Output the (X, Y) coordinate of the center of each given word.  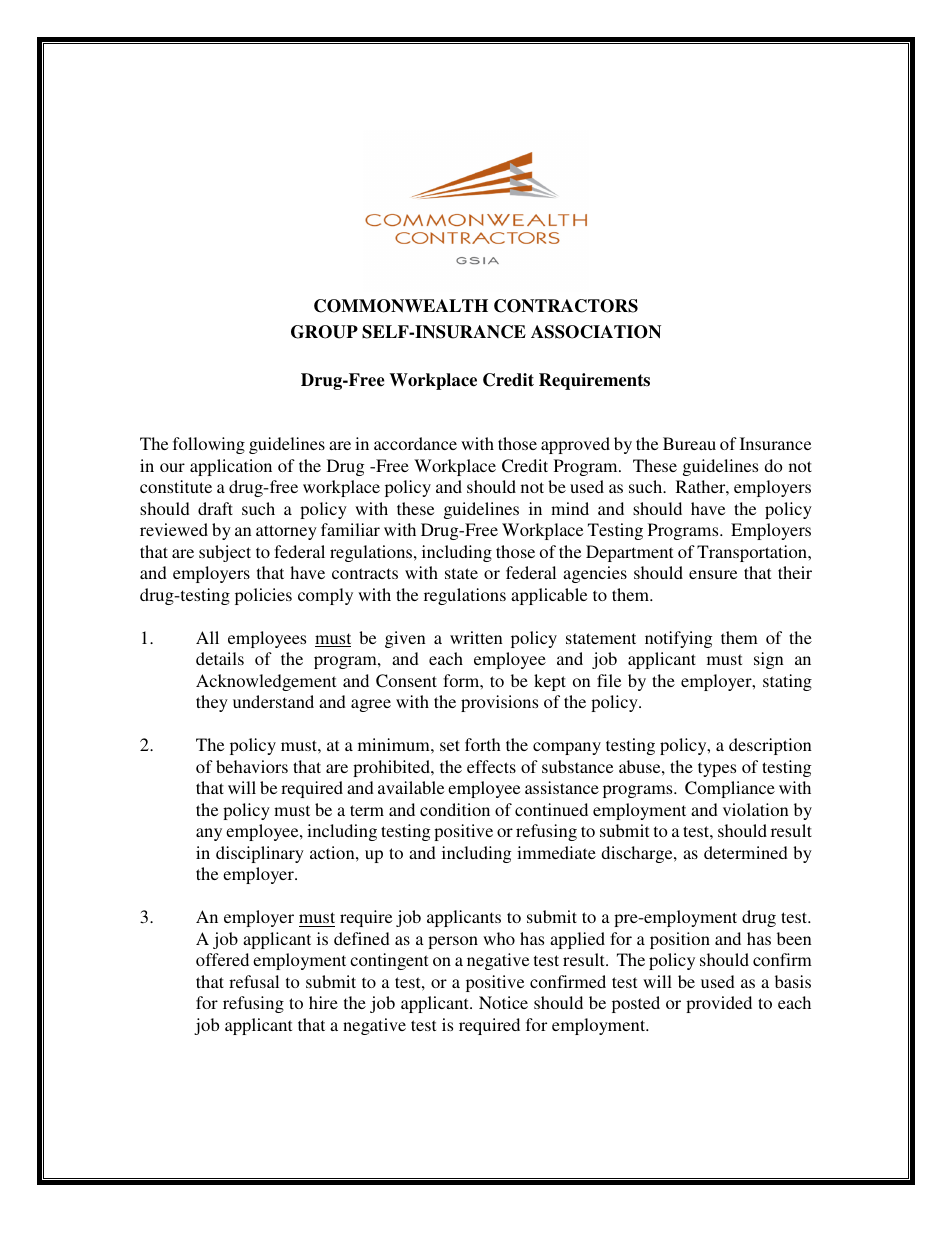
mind (570, 508)
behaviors (252, 766)
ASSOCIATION (596, 332)
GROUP (324, 332)
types (717, 769)
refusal (254, 981)
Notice (503, 1002)
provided (719, 1004)
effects (491, 766)
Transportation (753, 553)
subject (225, 553)
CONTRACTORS (566, 306)
